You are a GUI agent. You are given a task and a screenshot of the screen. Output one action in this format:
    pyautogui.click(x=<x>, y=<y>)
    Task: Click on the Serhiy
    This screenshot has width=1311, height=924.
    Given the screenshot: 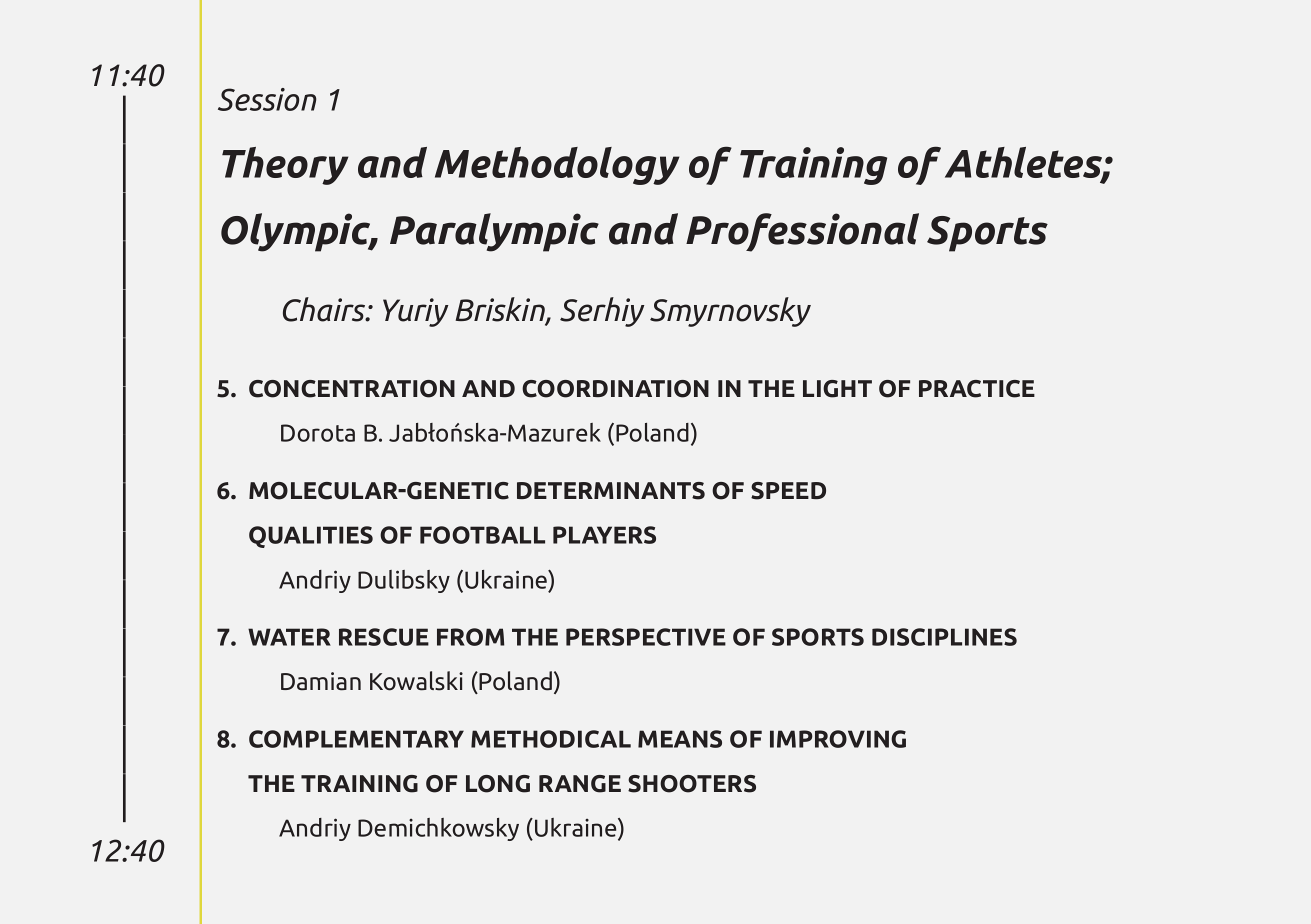 What is the action you would take?
    pyautogui.click(x=602, y=312)
